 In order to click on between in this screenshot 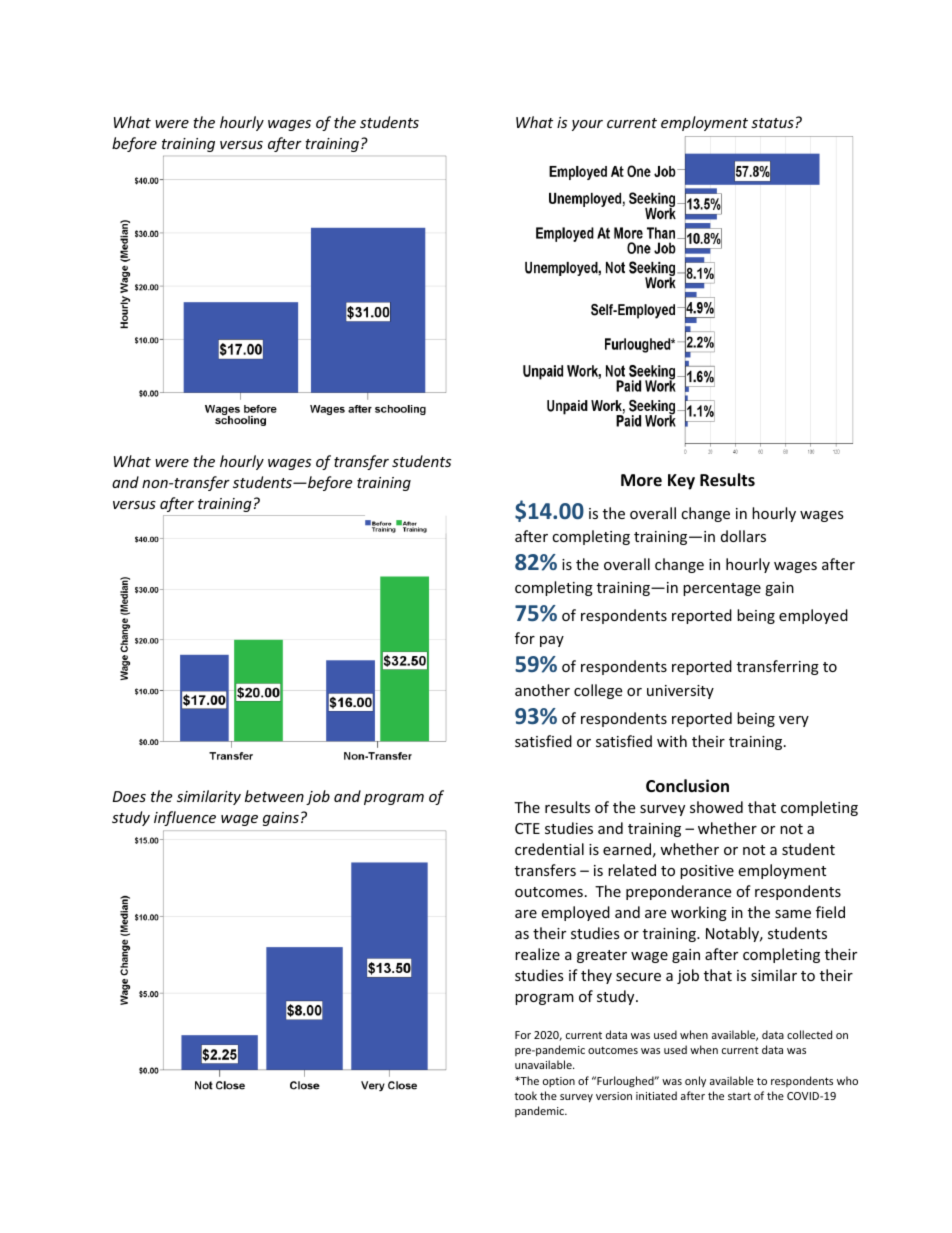, I will do `click(274, 796)`.
